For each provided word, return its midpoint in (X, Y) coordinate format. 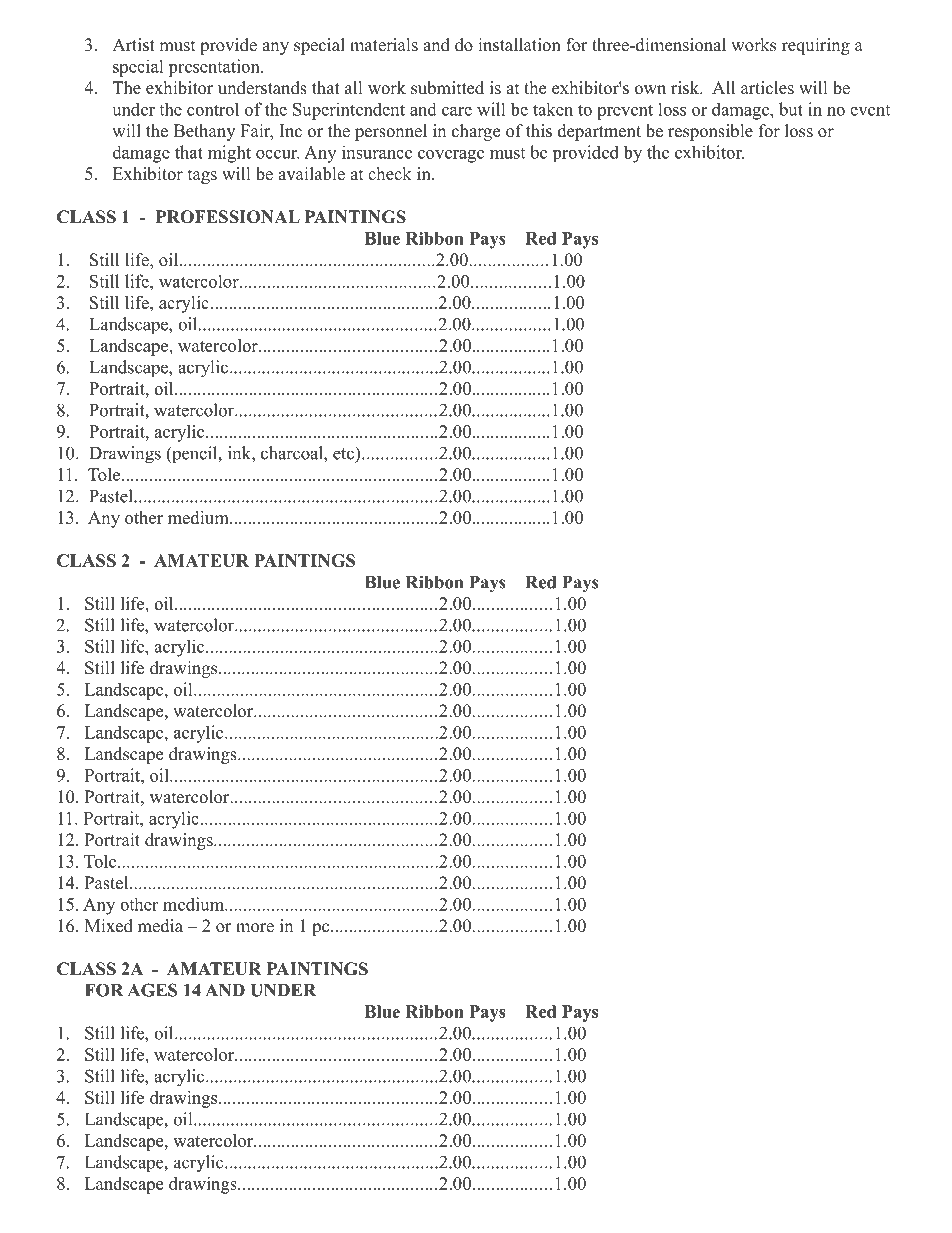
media (160, 926)
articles (767, 88)
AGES (152, 990)
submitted (447, 88)
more (255, 928)
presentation (215, 68)
